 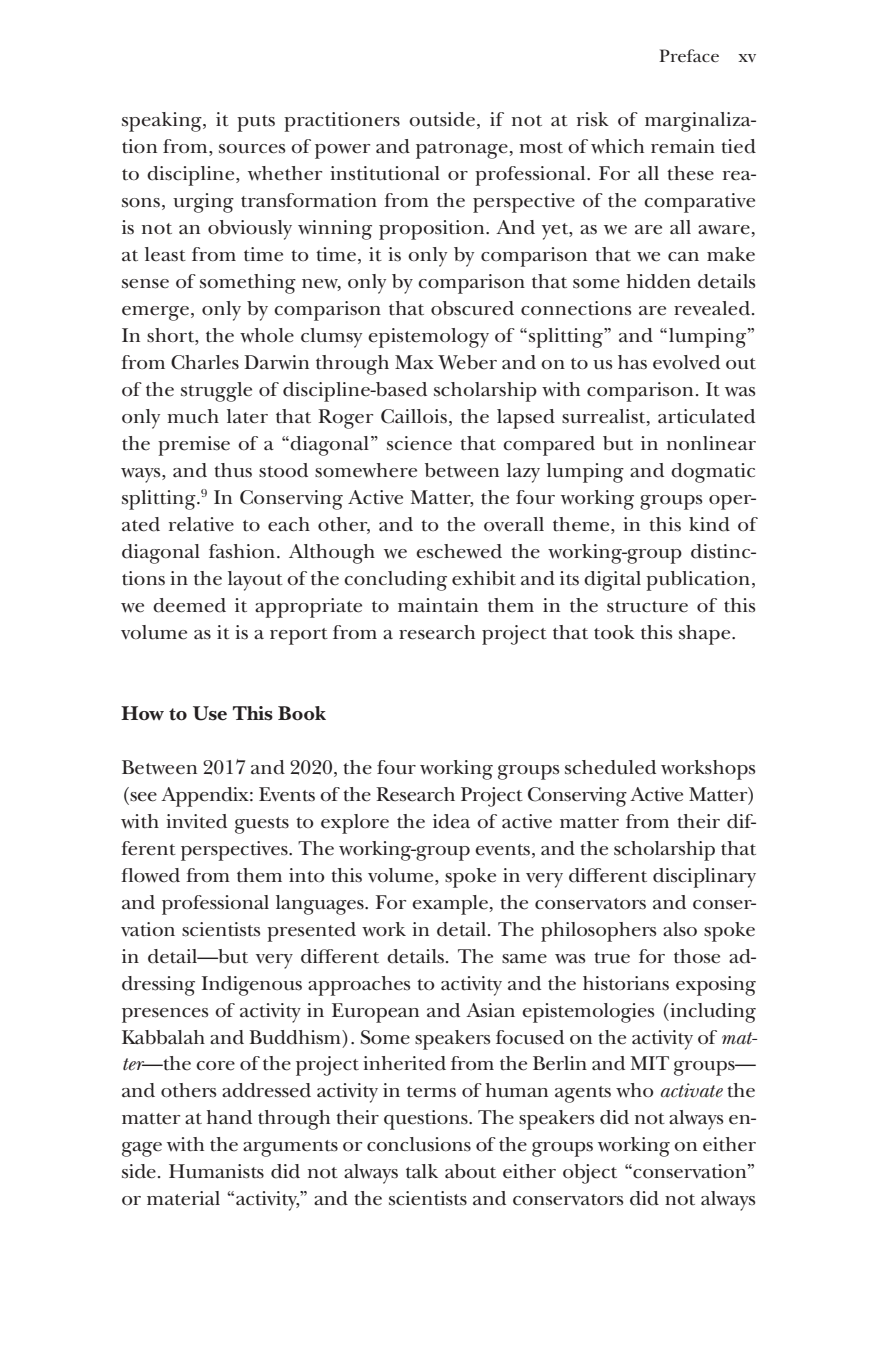 What do you see at coordinates (647, 607) in the screenshot?
I see `structure` at bounding box center [647, 607].
